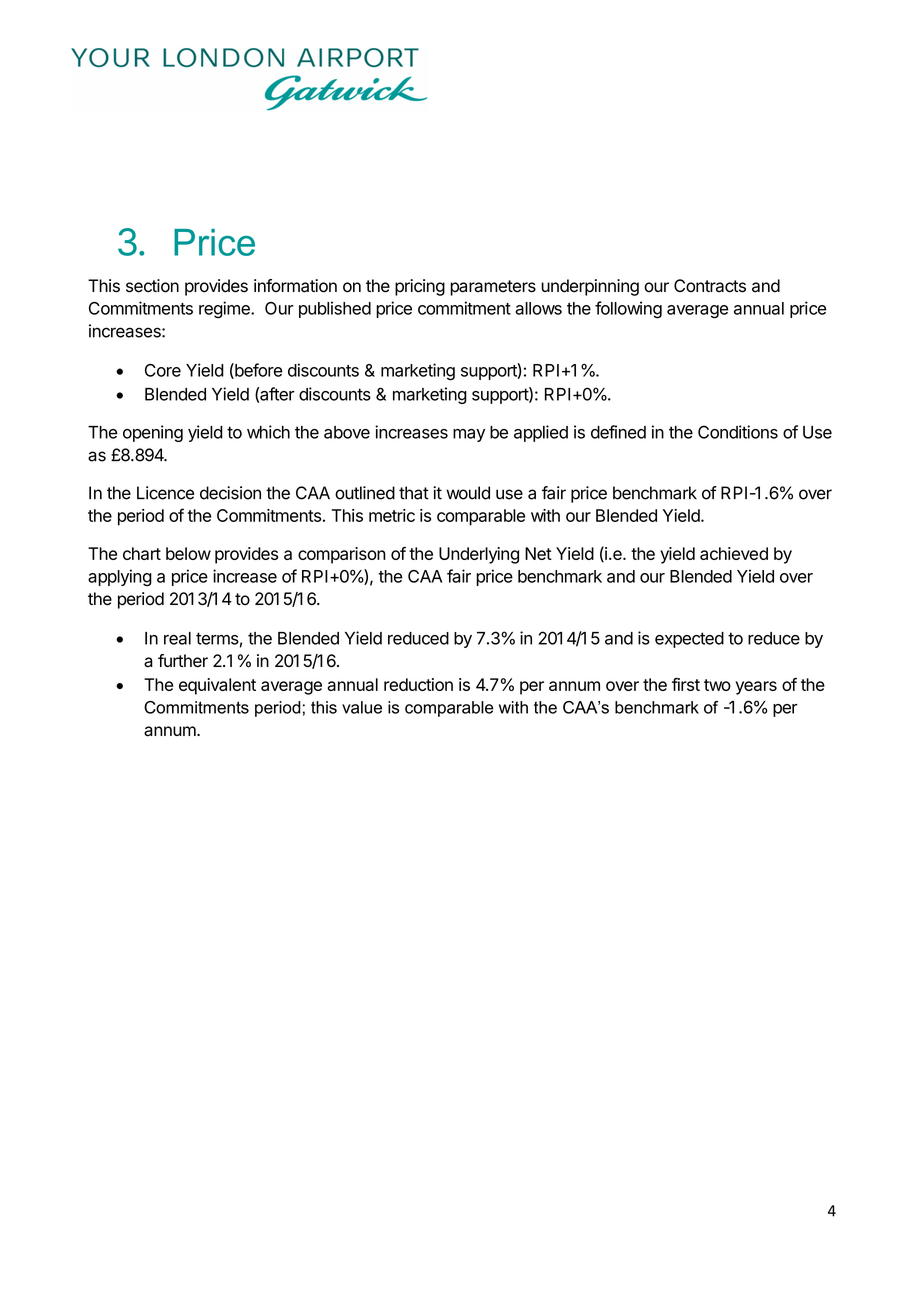 The image size is (924, 1308). What do you see at coordinates (710, 286) in the screenshot?
I see `Contracts` at bounding box center [710, 286].
